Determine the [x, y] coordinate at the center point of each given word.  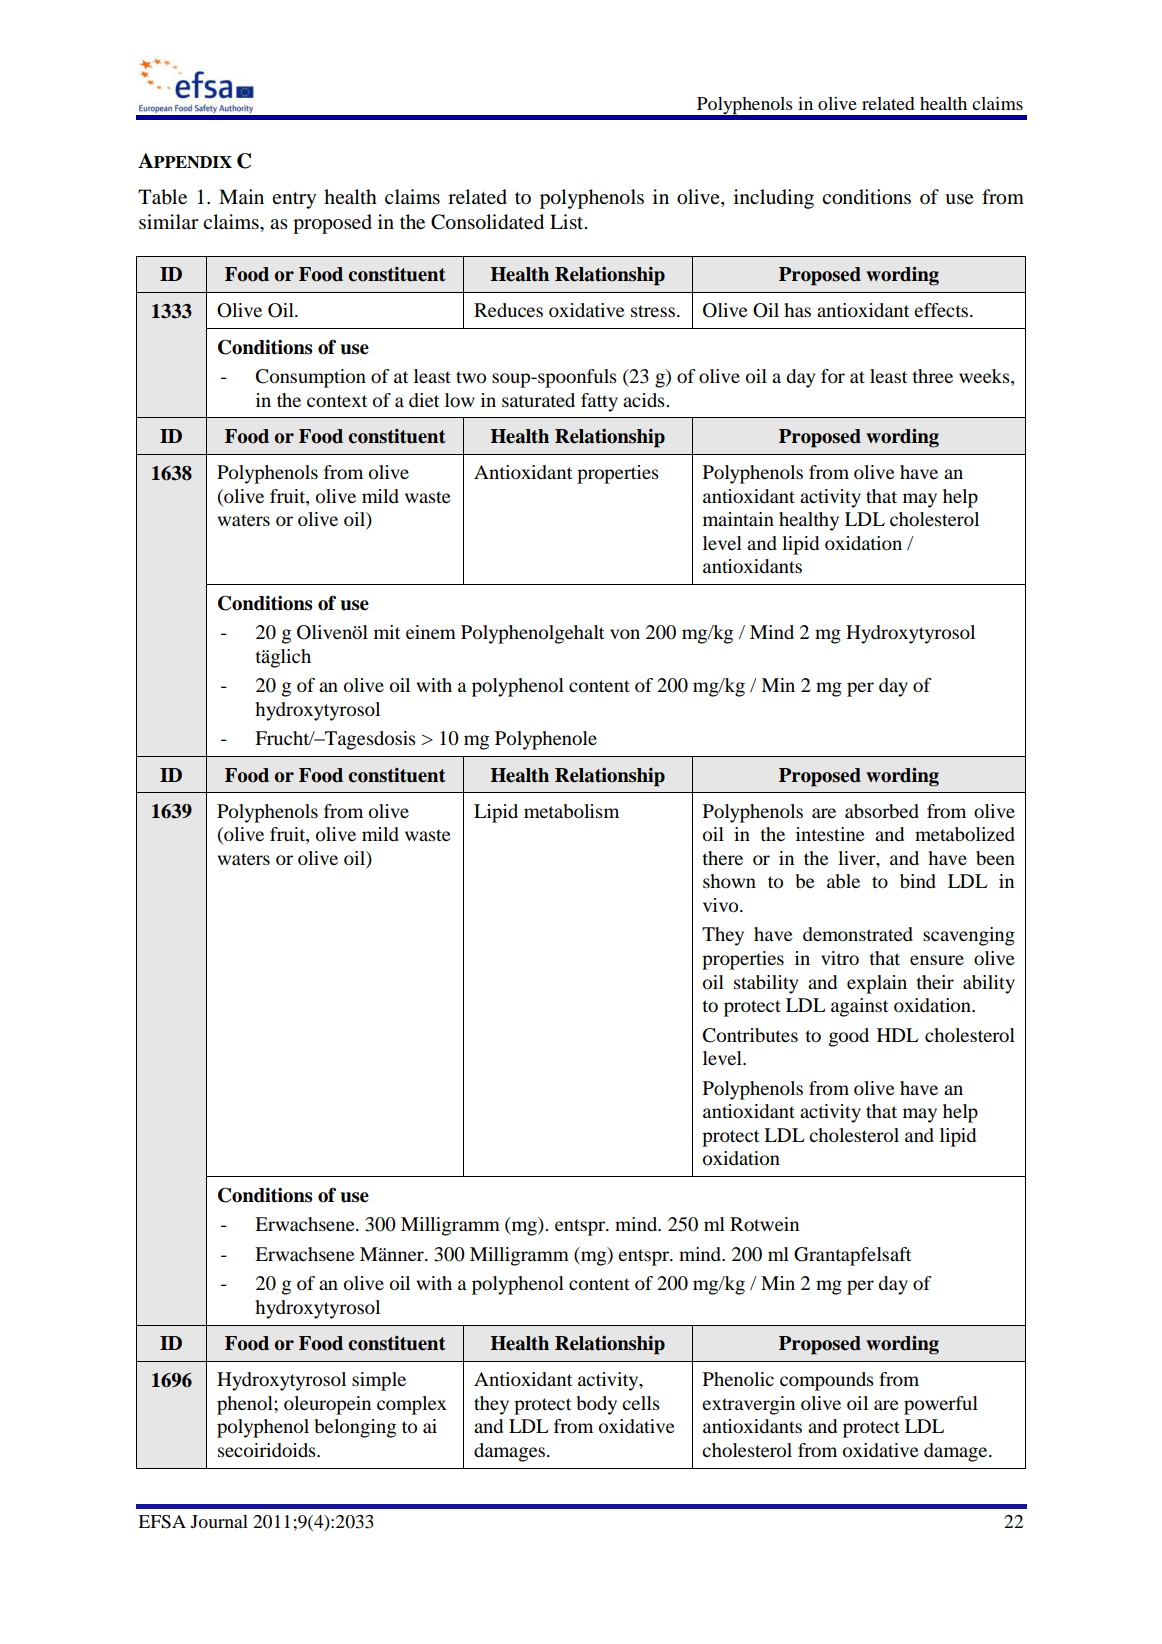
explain [877, 984]
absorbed [882, 811]
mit [387, 632]
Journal [219, 1521]
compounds [827, 1381]
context [337, 401]
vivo [722, 905]
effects [942, 310]
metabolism [571, 811]
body [596, 1405]
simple [379, 1381]
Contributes [750, 1035]
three [932, 376]
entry [294, 200]
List [568, 222]
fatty [599, 402]
